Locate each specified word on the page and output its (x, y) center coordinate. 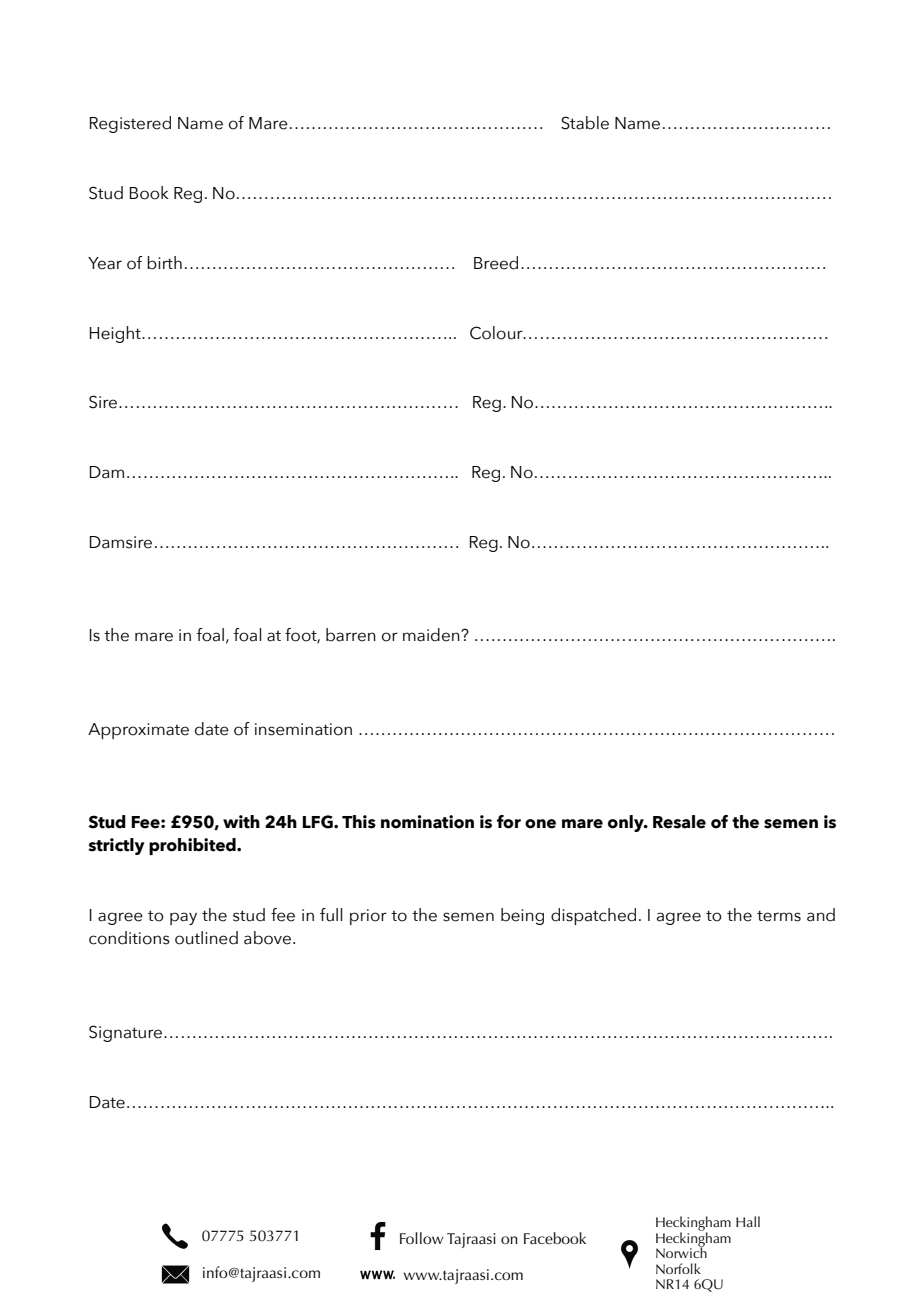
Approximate (138, 731)
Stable (585, 123)
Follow (422, 1238)
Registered (130, 124)
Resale (679, 822)
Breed (496, 263)
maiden (432, 635)
